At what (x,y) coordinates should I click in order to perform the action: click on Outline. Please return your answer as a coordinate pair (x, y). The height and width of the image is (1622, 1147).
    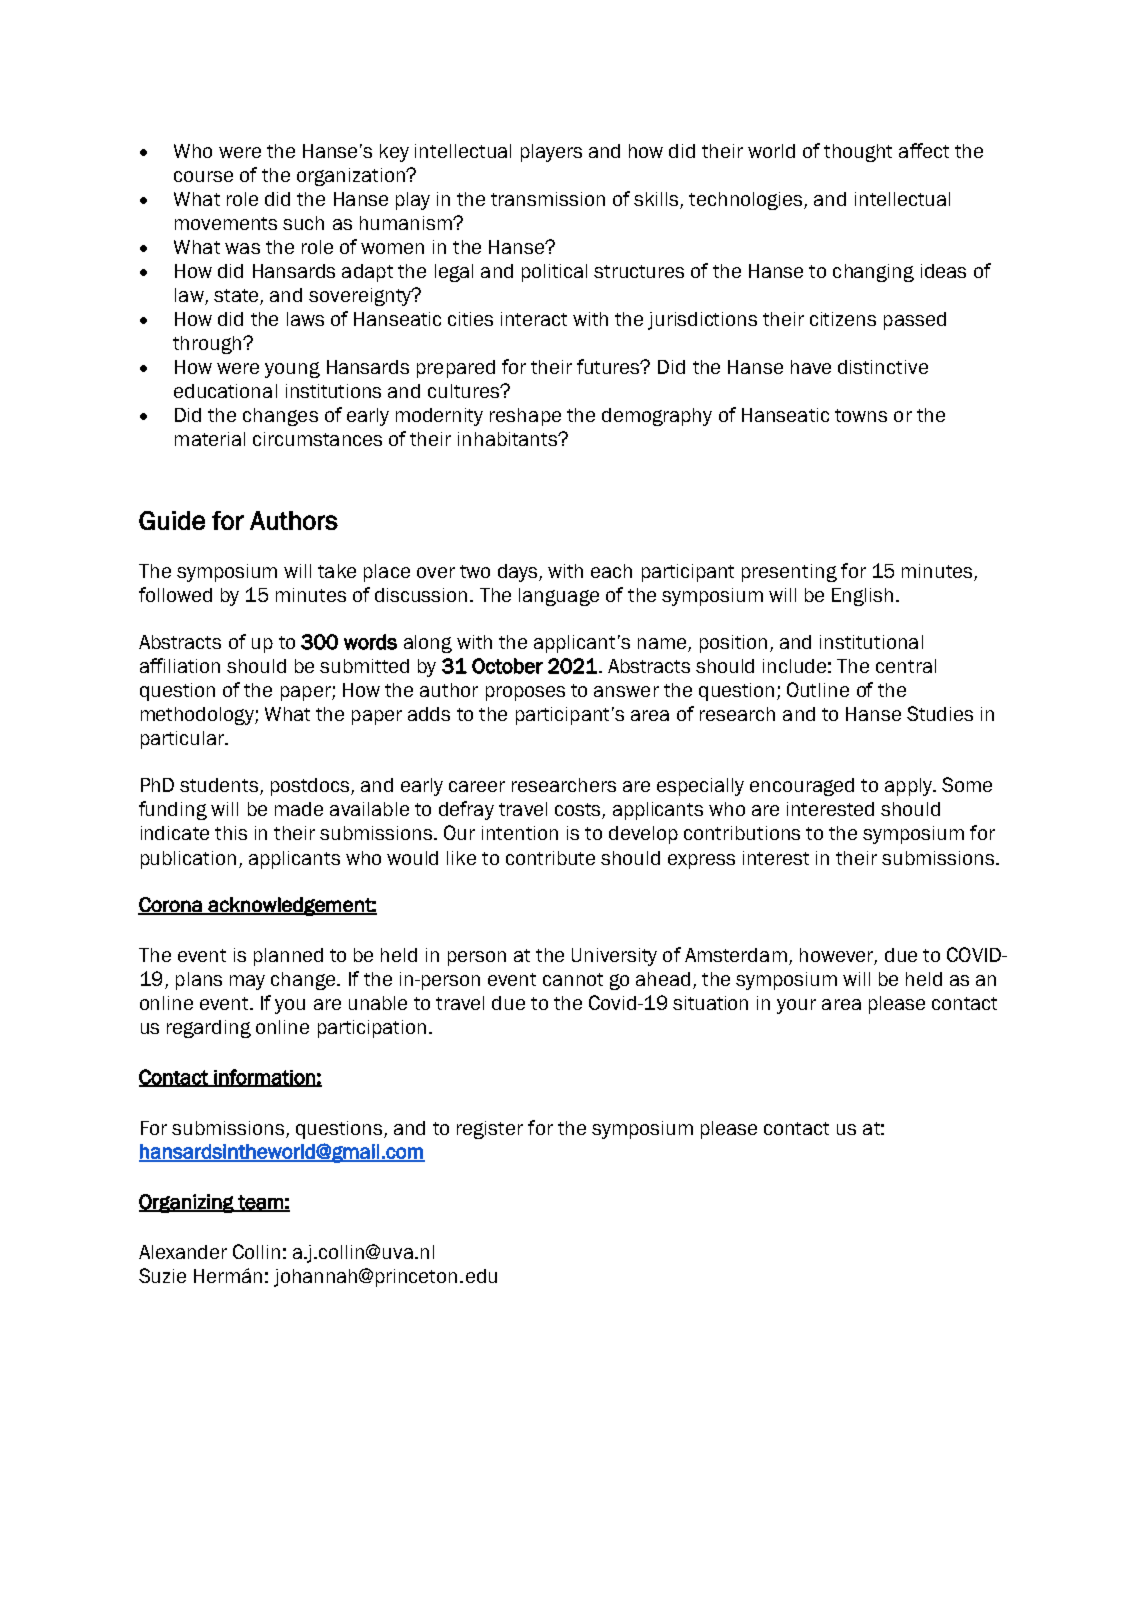
    Looking at the image, I should click on (818, 689).
